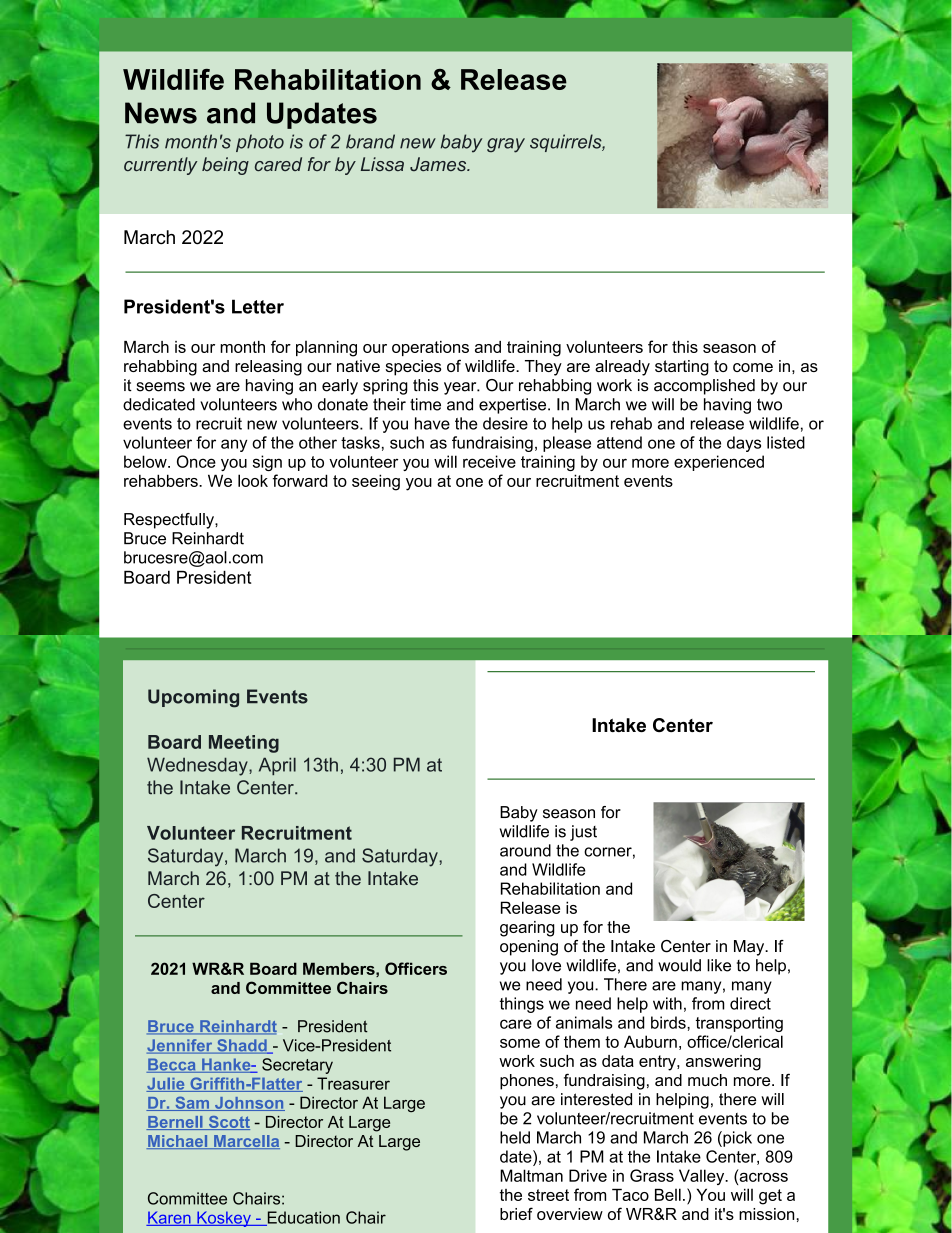  What do you see at coordinates (439, 164) in the page?
I see `James` at bounding box center [439, 164].
